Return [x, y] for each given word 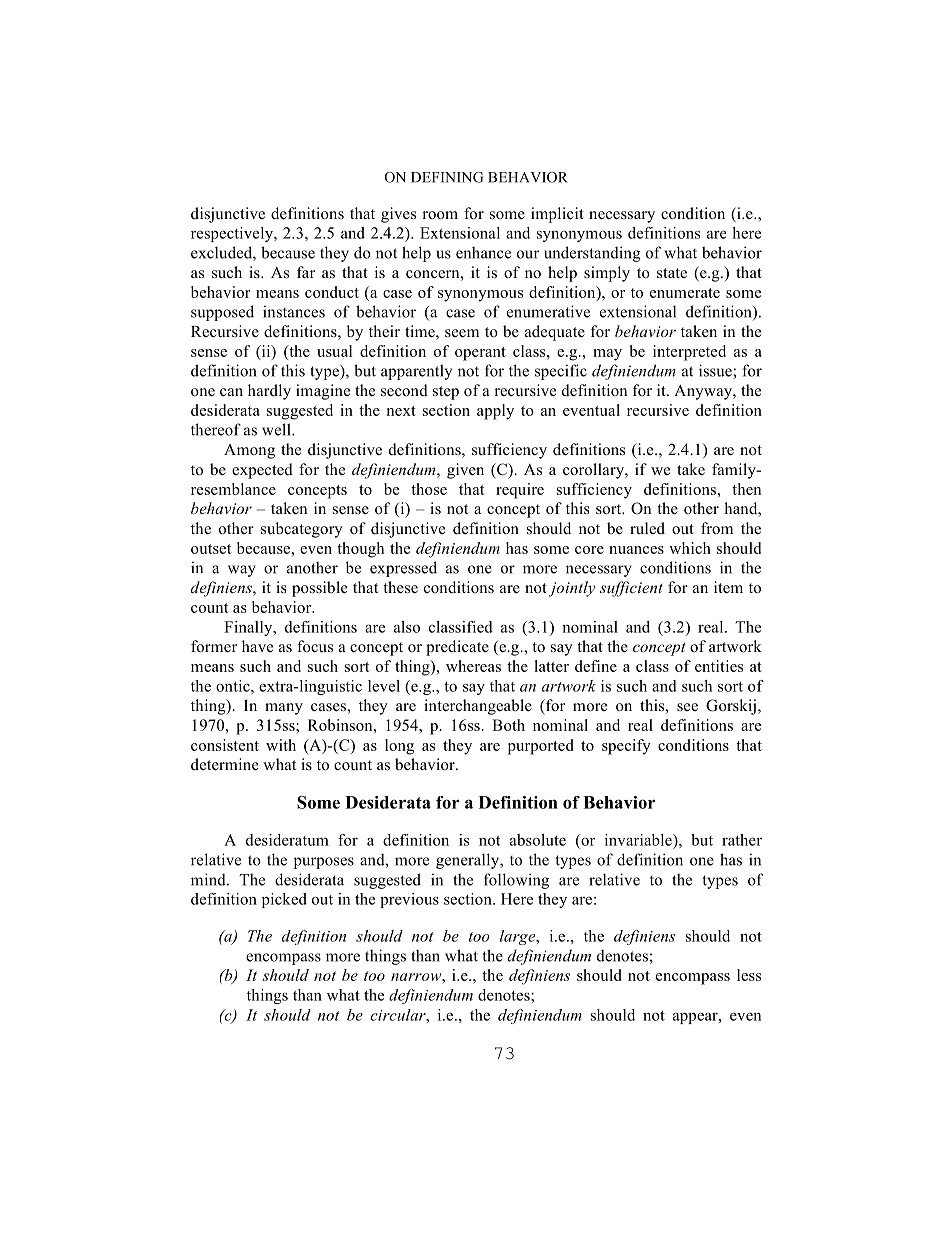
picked [284, 900]
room [440, 215]
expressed [403, 569]
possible [319, 589]
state [672, 273]
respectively [233, 234]
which [690, 548]
